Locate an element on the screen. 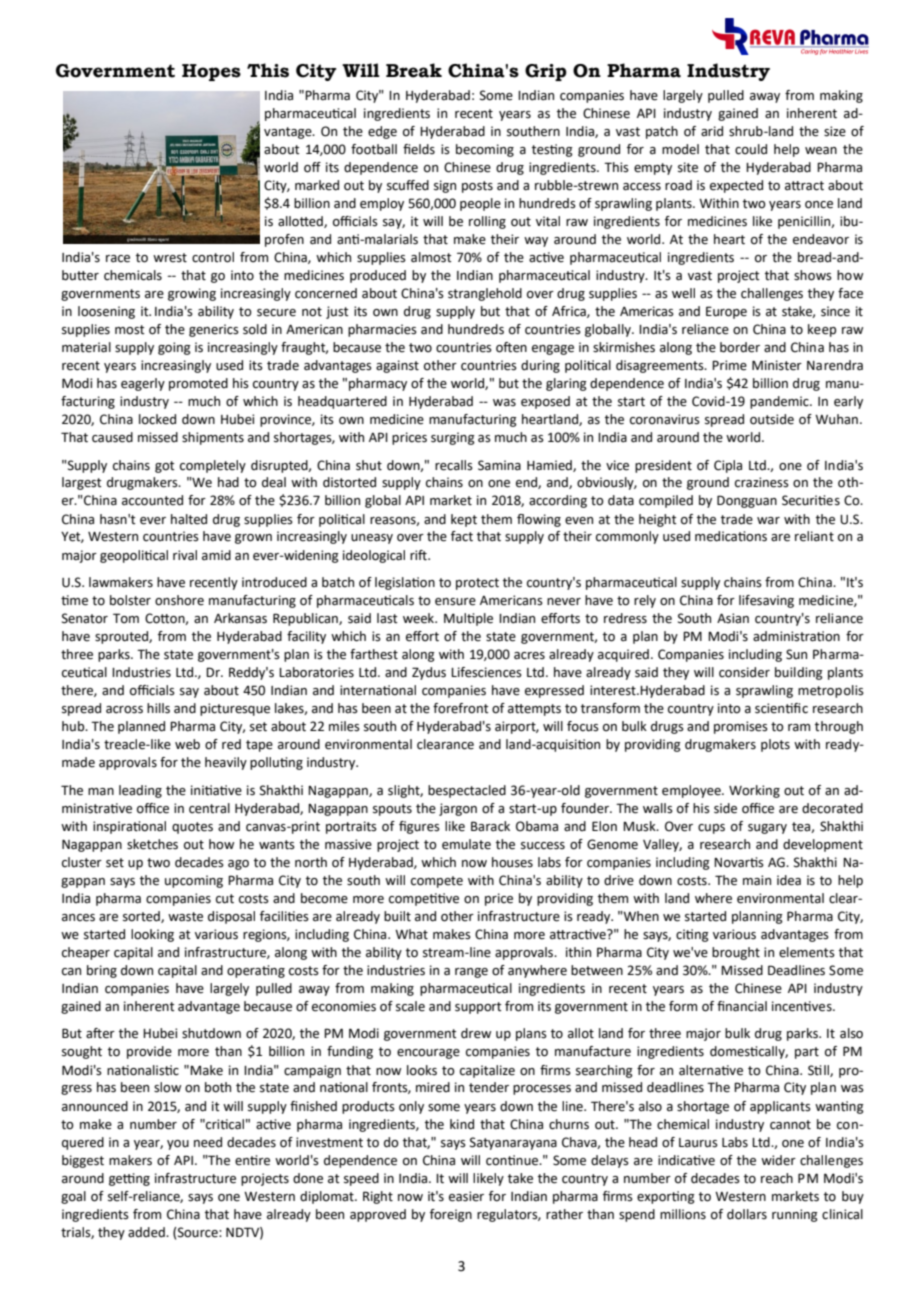 This screenshot has height=1308, width=924. becoming is located at coordinates (485, 150).
